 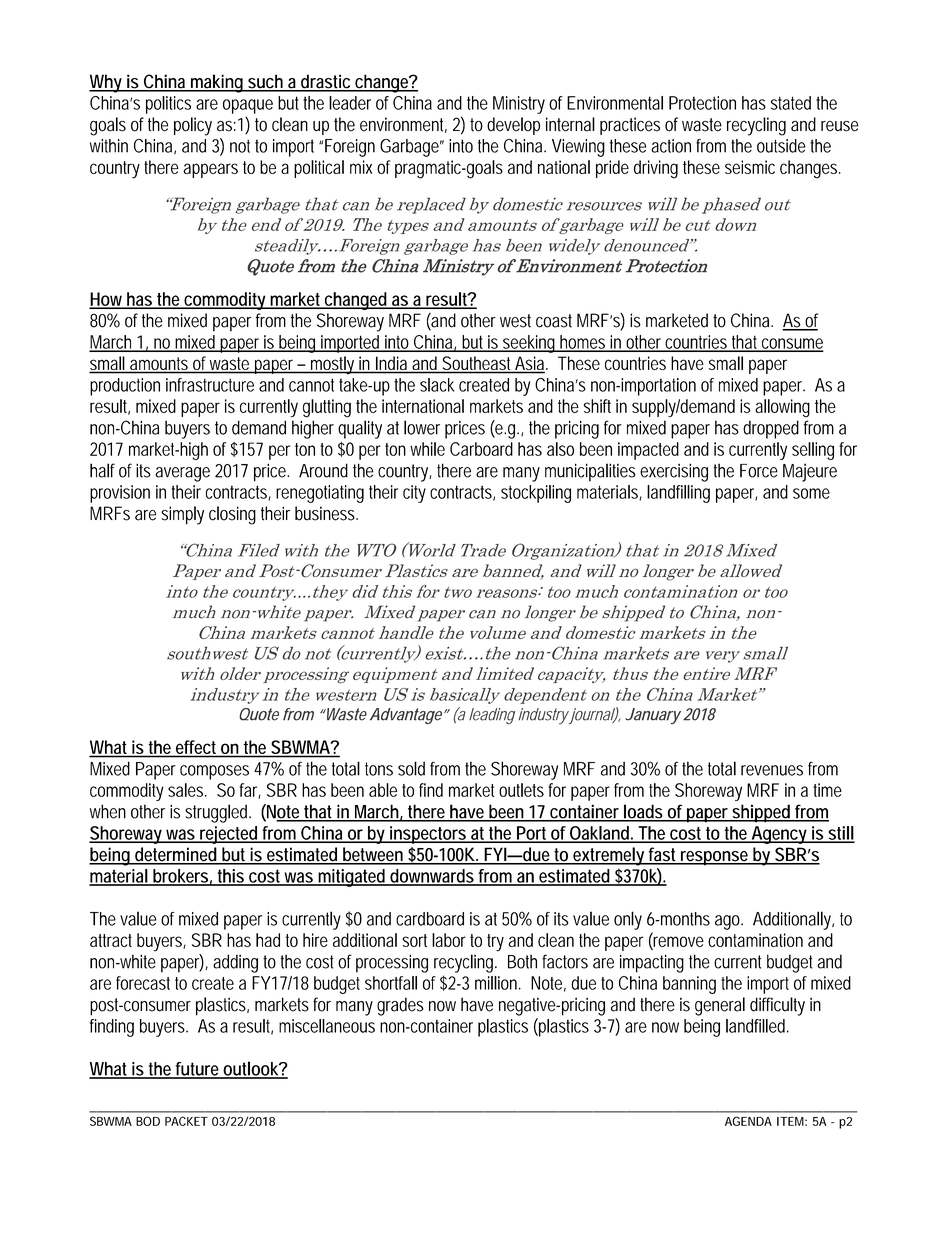 I want to click on some, so click(x=811, y=493).
